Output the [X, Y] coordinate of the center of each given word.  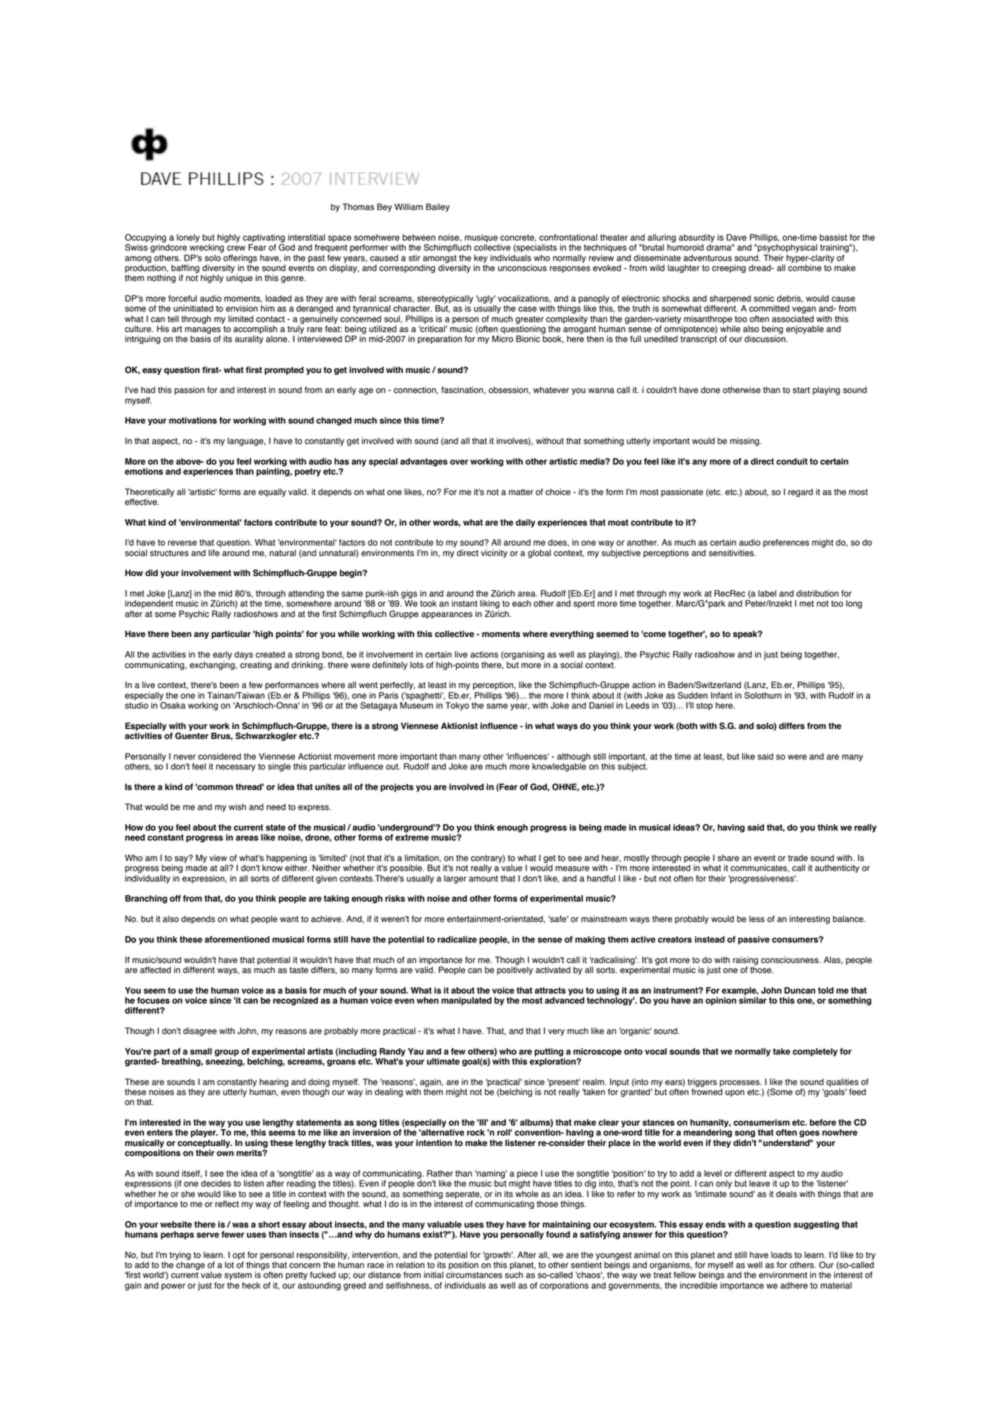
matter [521, 492]
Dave [736, 237]
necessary [236, 768]
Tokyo [457, 706]
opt [238, 1257]
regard [800, 493]
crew [236, 248]
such [514, 1274]
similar [753, 999]
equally [272, 493]
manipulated [466, 1001]
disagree [200, 1032]
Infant [721, 695]
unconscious [522, 268]
